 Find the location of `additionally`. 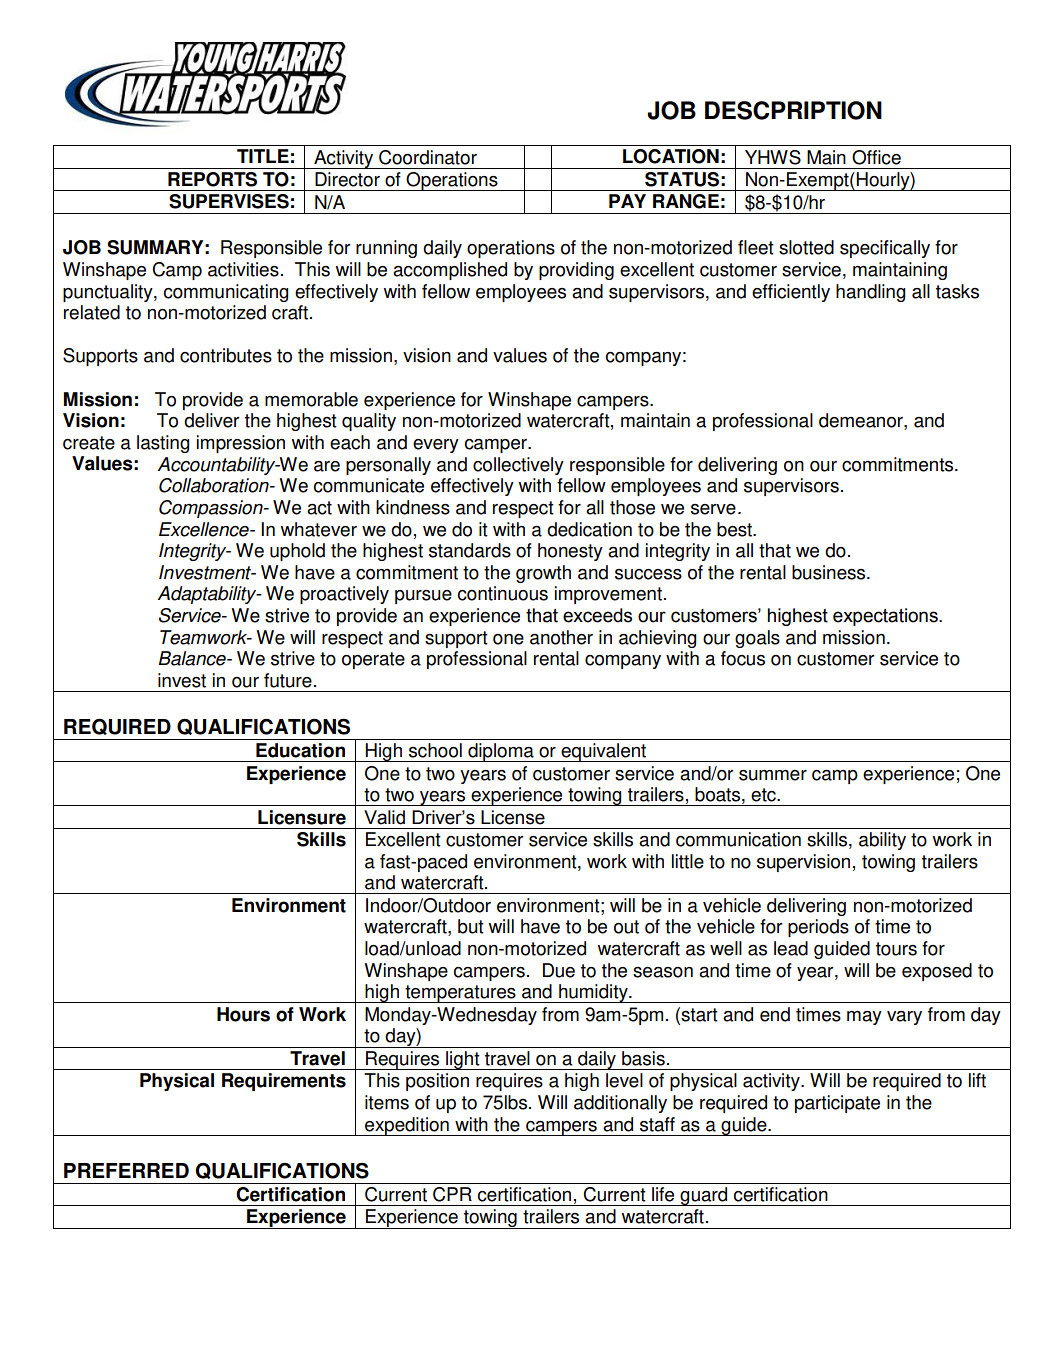

additionally is located at coordinates (620, 1104).
